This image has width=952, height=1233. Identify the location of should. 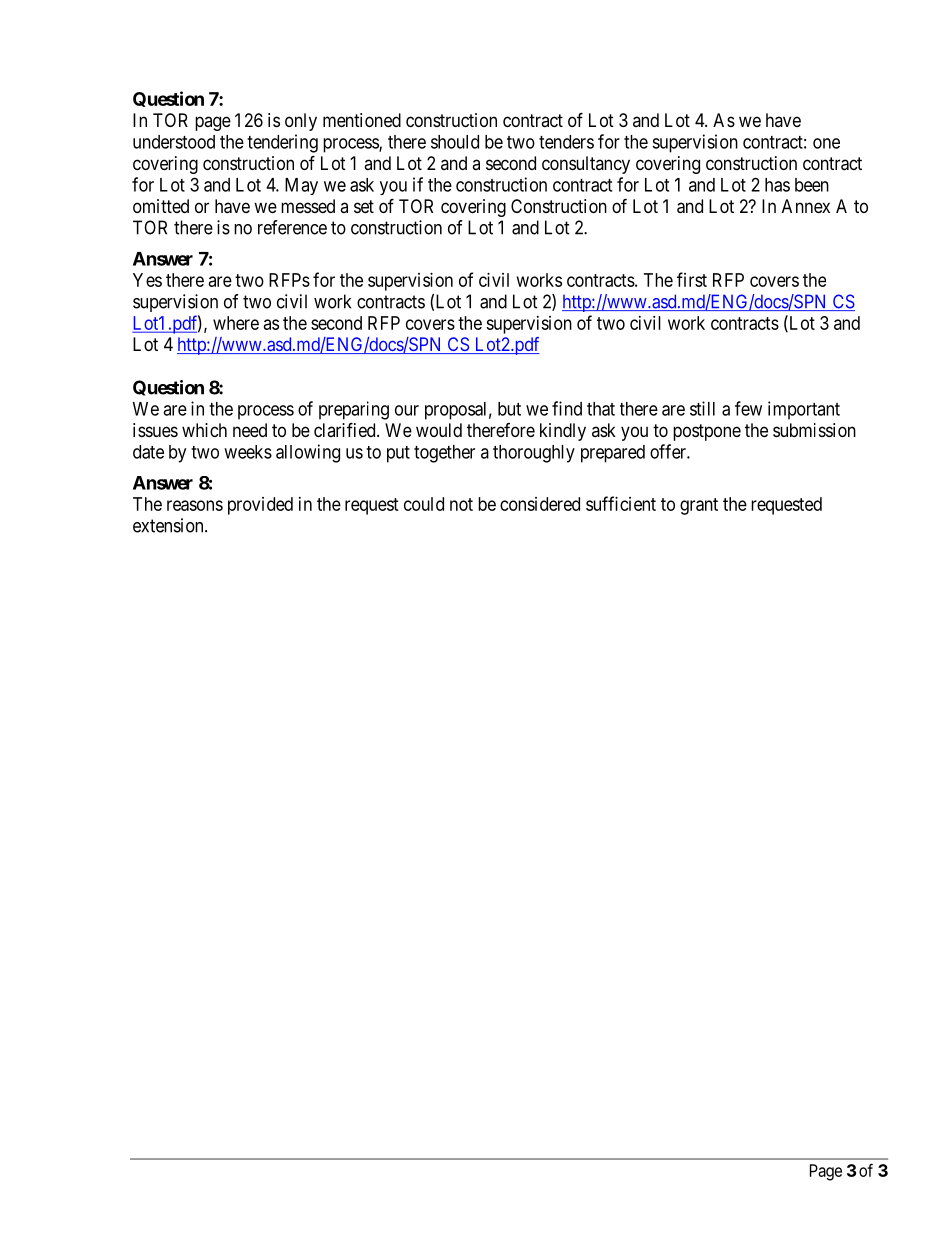
(455, 142).
